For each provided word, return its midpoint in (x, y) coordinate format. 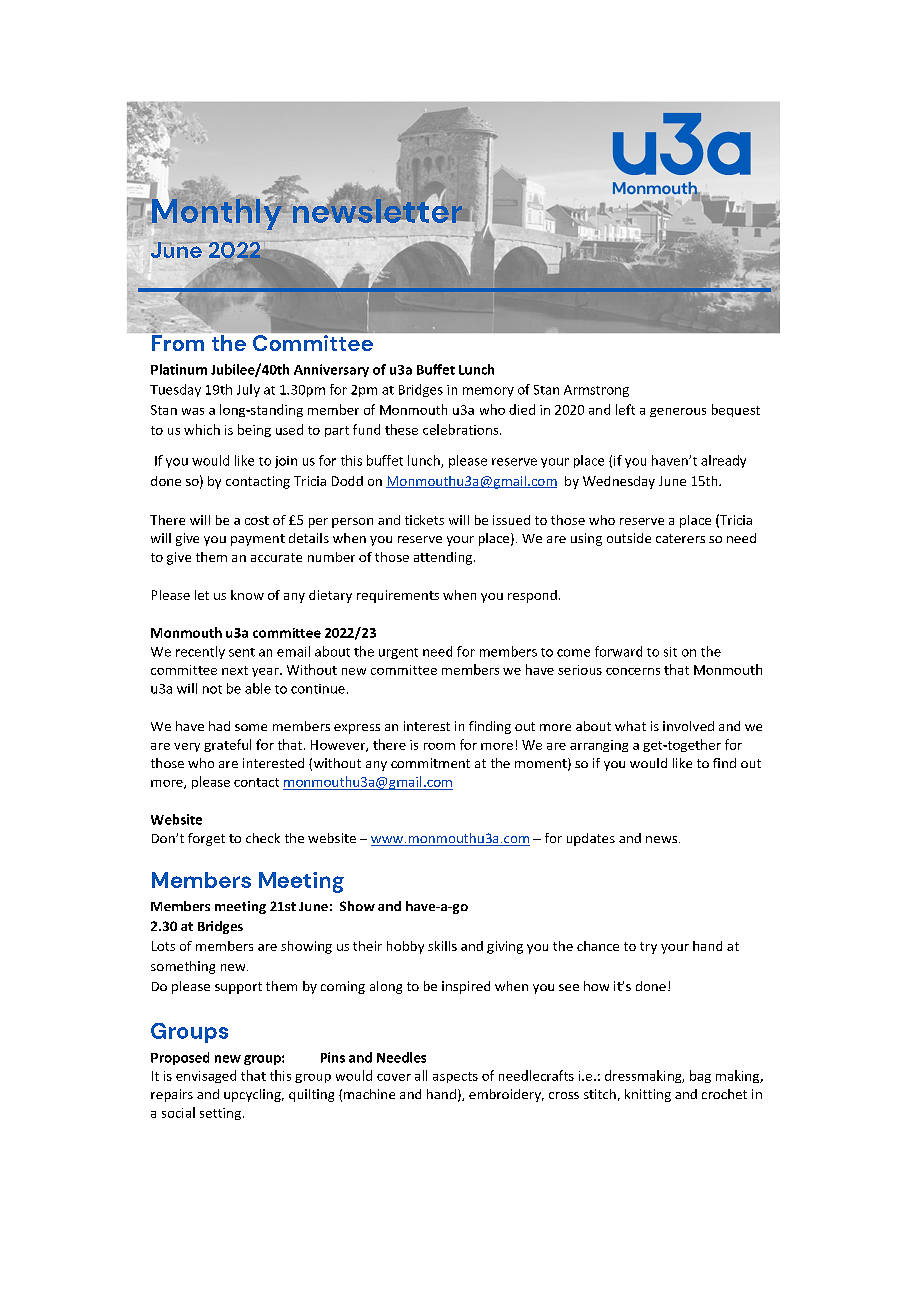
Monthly (218, 214)
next (235, 670)
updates (591, 839)
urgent (398, 653)
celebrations (460, 429)
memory (488, 392)
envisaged (206, 1076)
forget (206, 839)
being (254, 430)
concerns (633, 671)
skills (442, 946)
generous (678, 412)
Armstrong (596, 391)
